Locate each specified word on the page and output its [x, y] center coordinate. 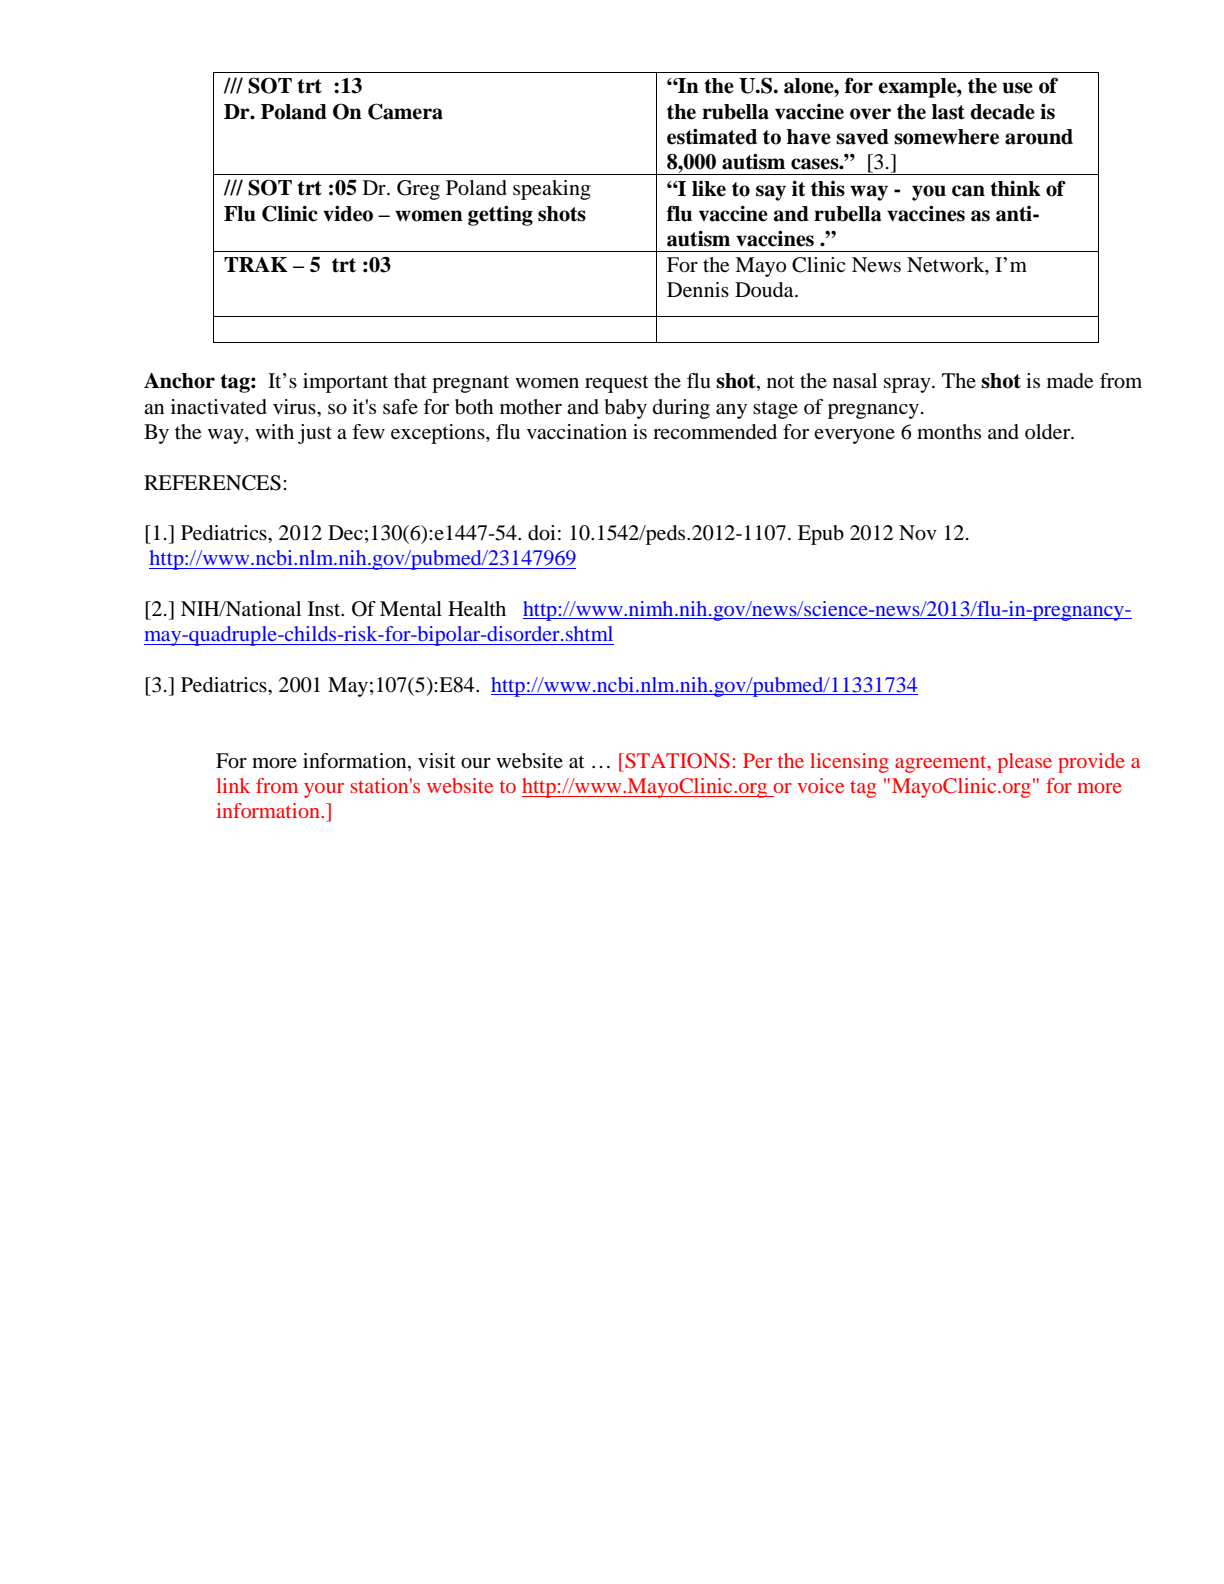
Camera [405, 111]
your [324, 790]
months [949, 432]
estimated [712, 136]
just [315, 434]
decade [1002, 112]
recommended [715, 432]
